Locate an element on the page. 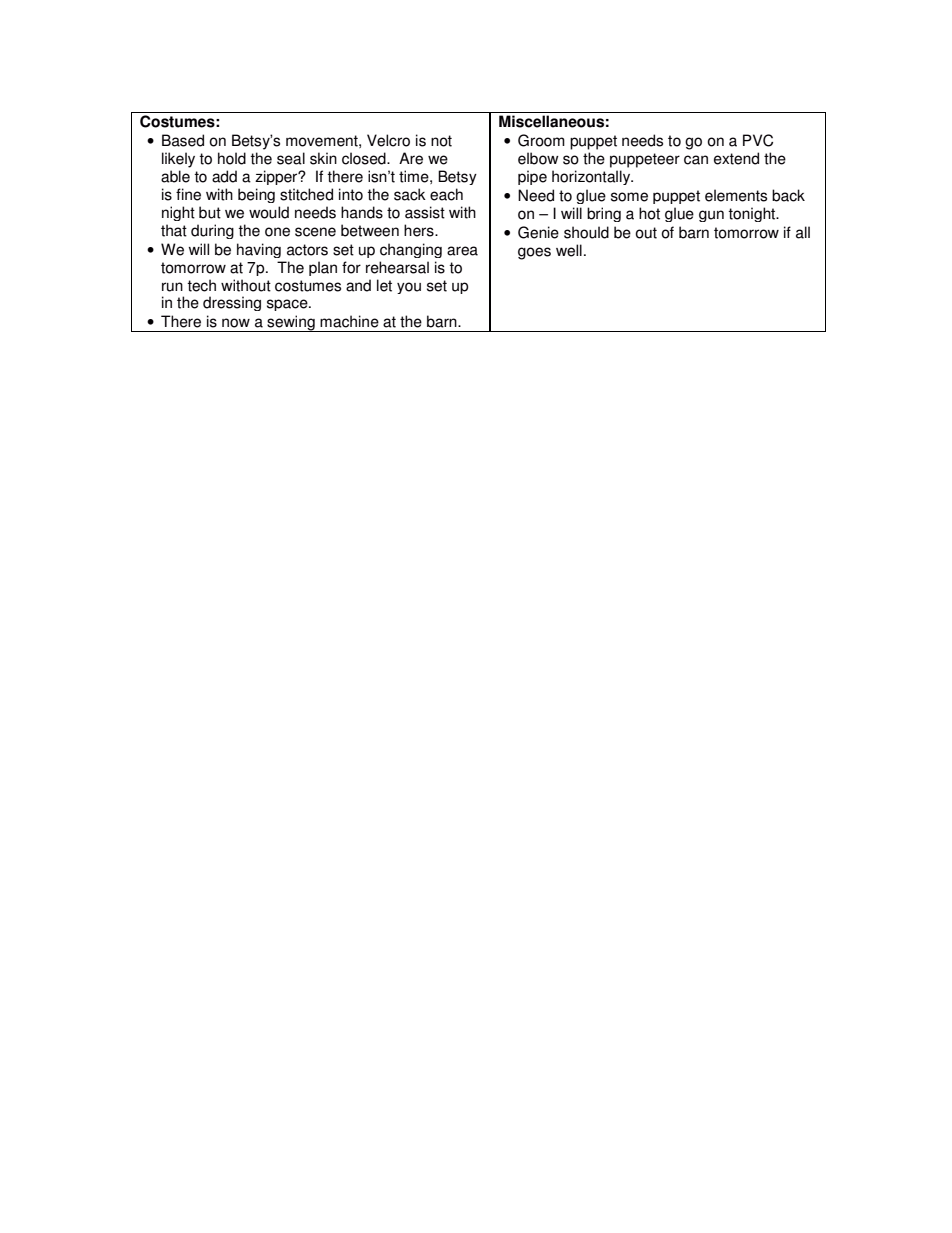 The image size is (952, 1233). not is located at coordinates (441, 141).
